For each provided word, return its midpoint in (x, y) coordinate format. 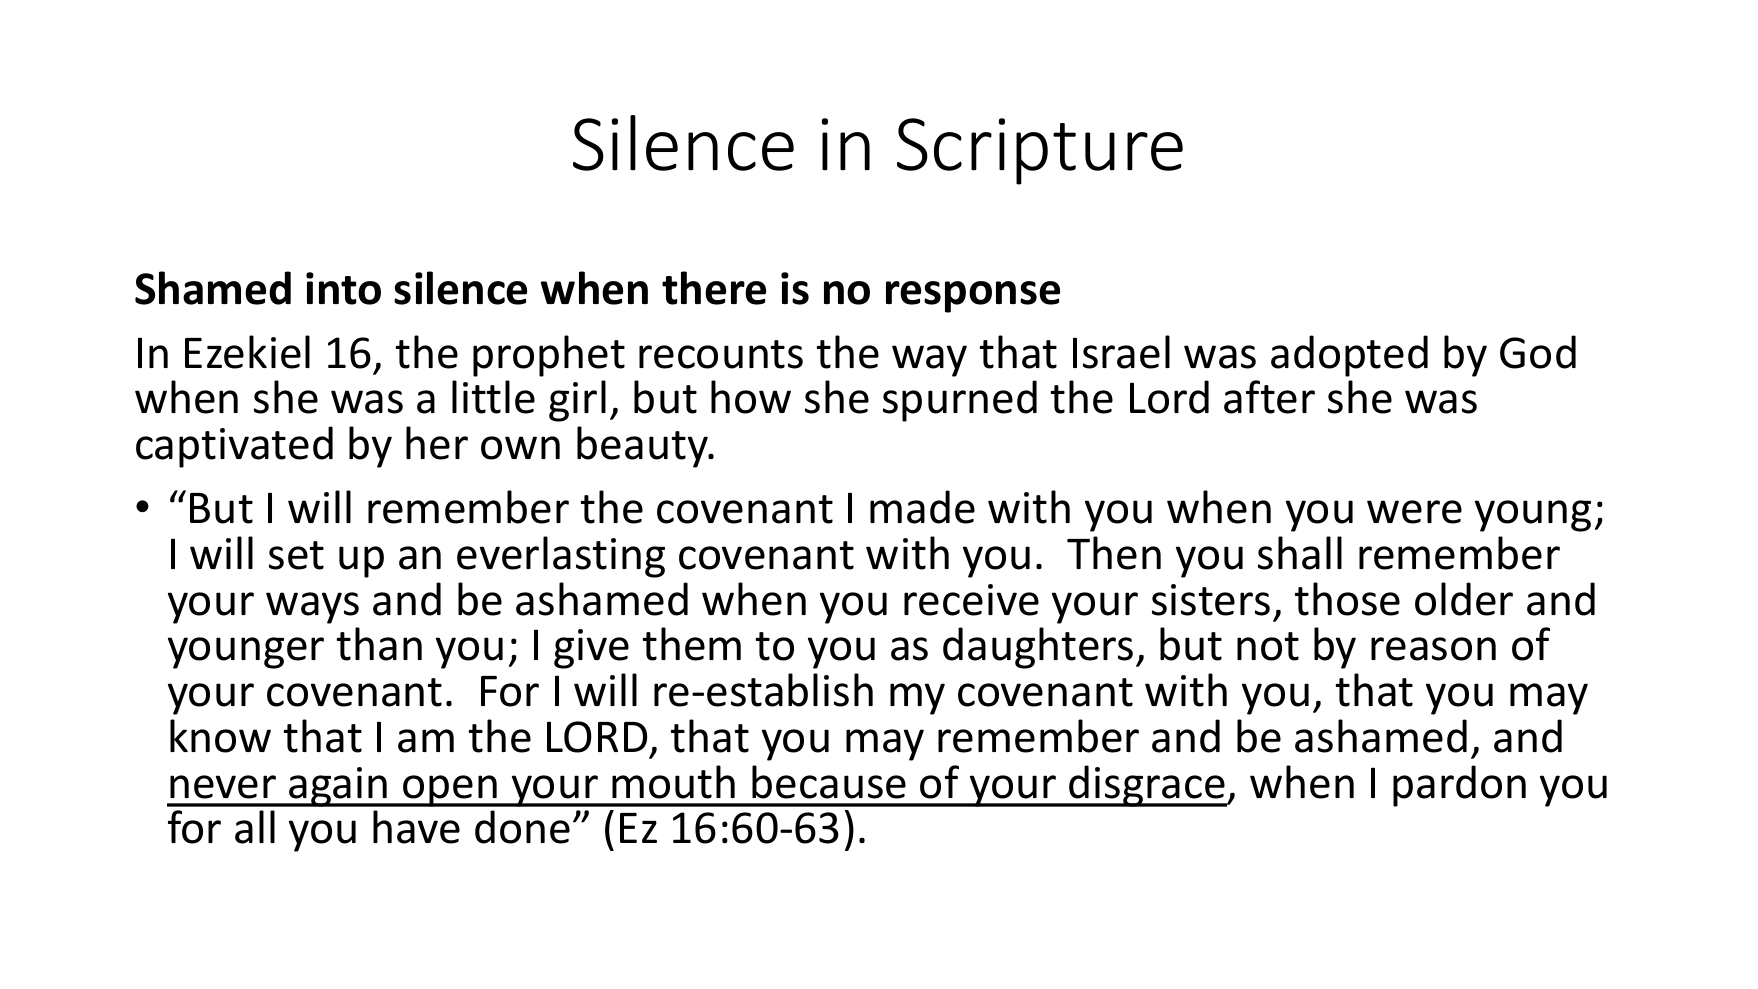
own (520, 448)
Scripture (1040, 151)
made (922, 507)
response (973, 297)
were (1414, 512)
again (338, 787)
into (343, 288)
